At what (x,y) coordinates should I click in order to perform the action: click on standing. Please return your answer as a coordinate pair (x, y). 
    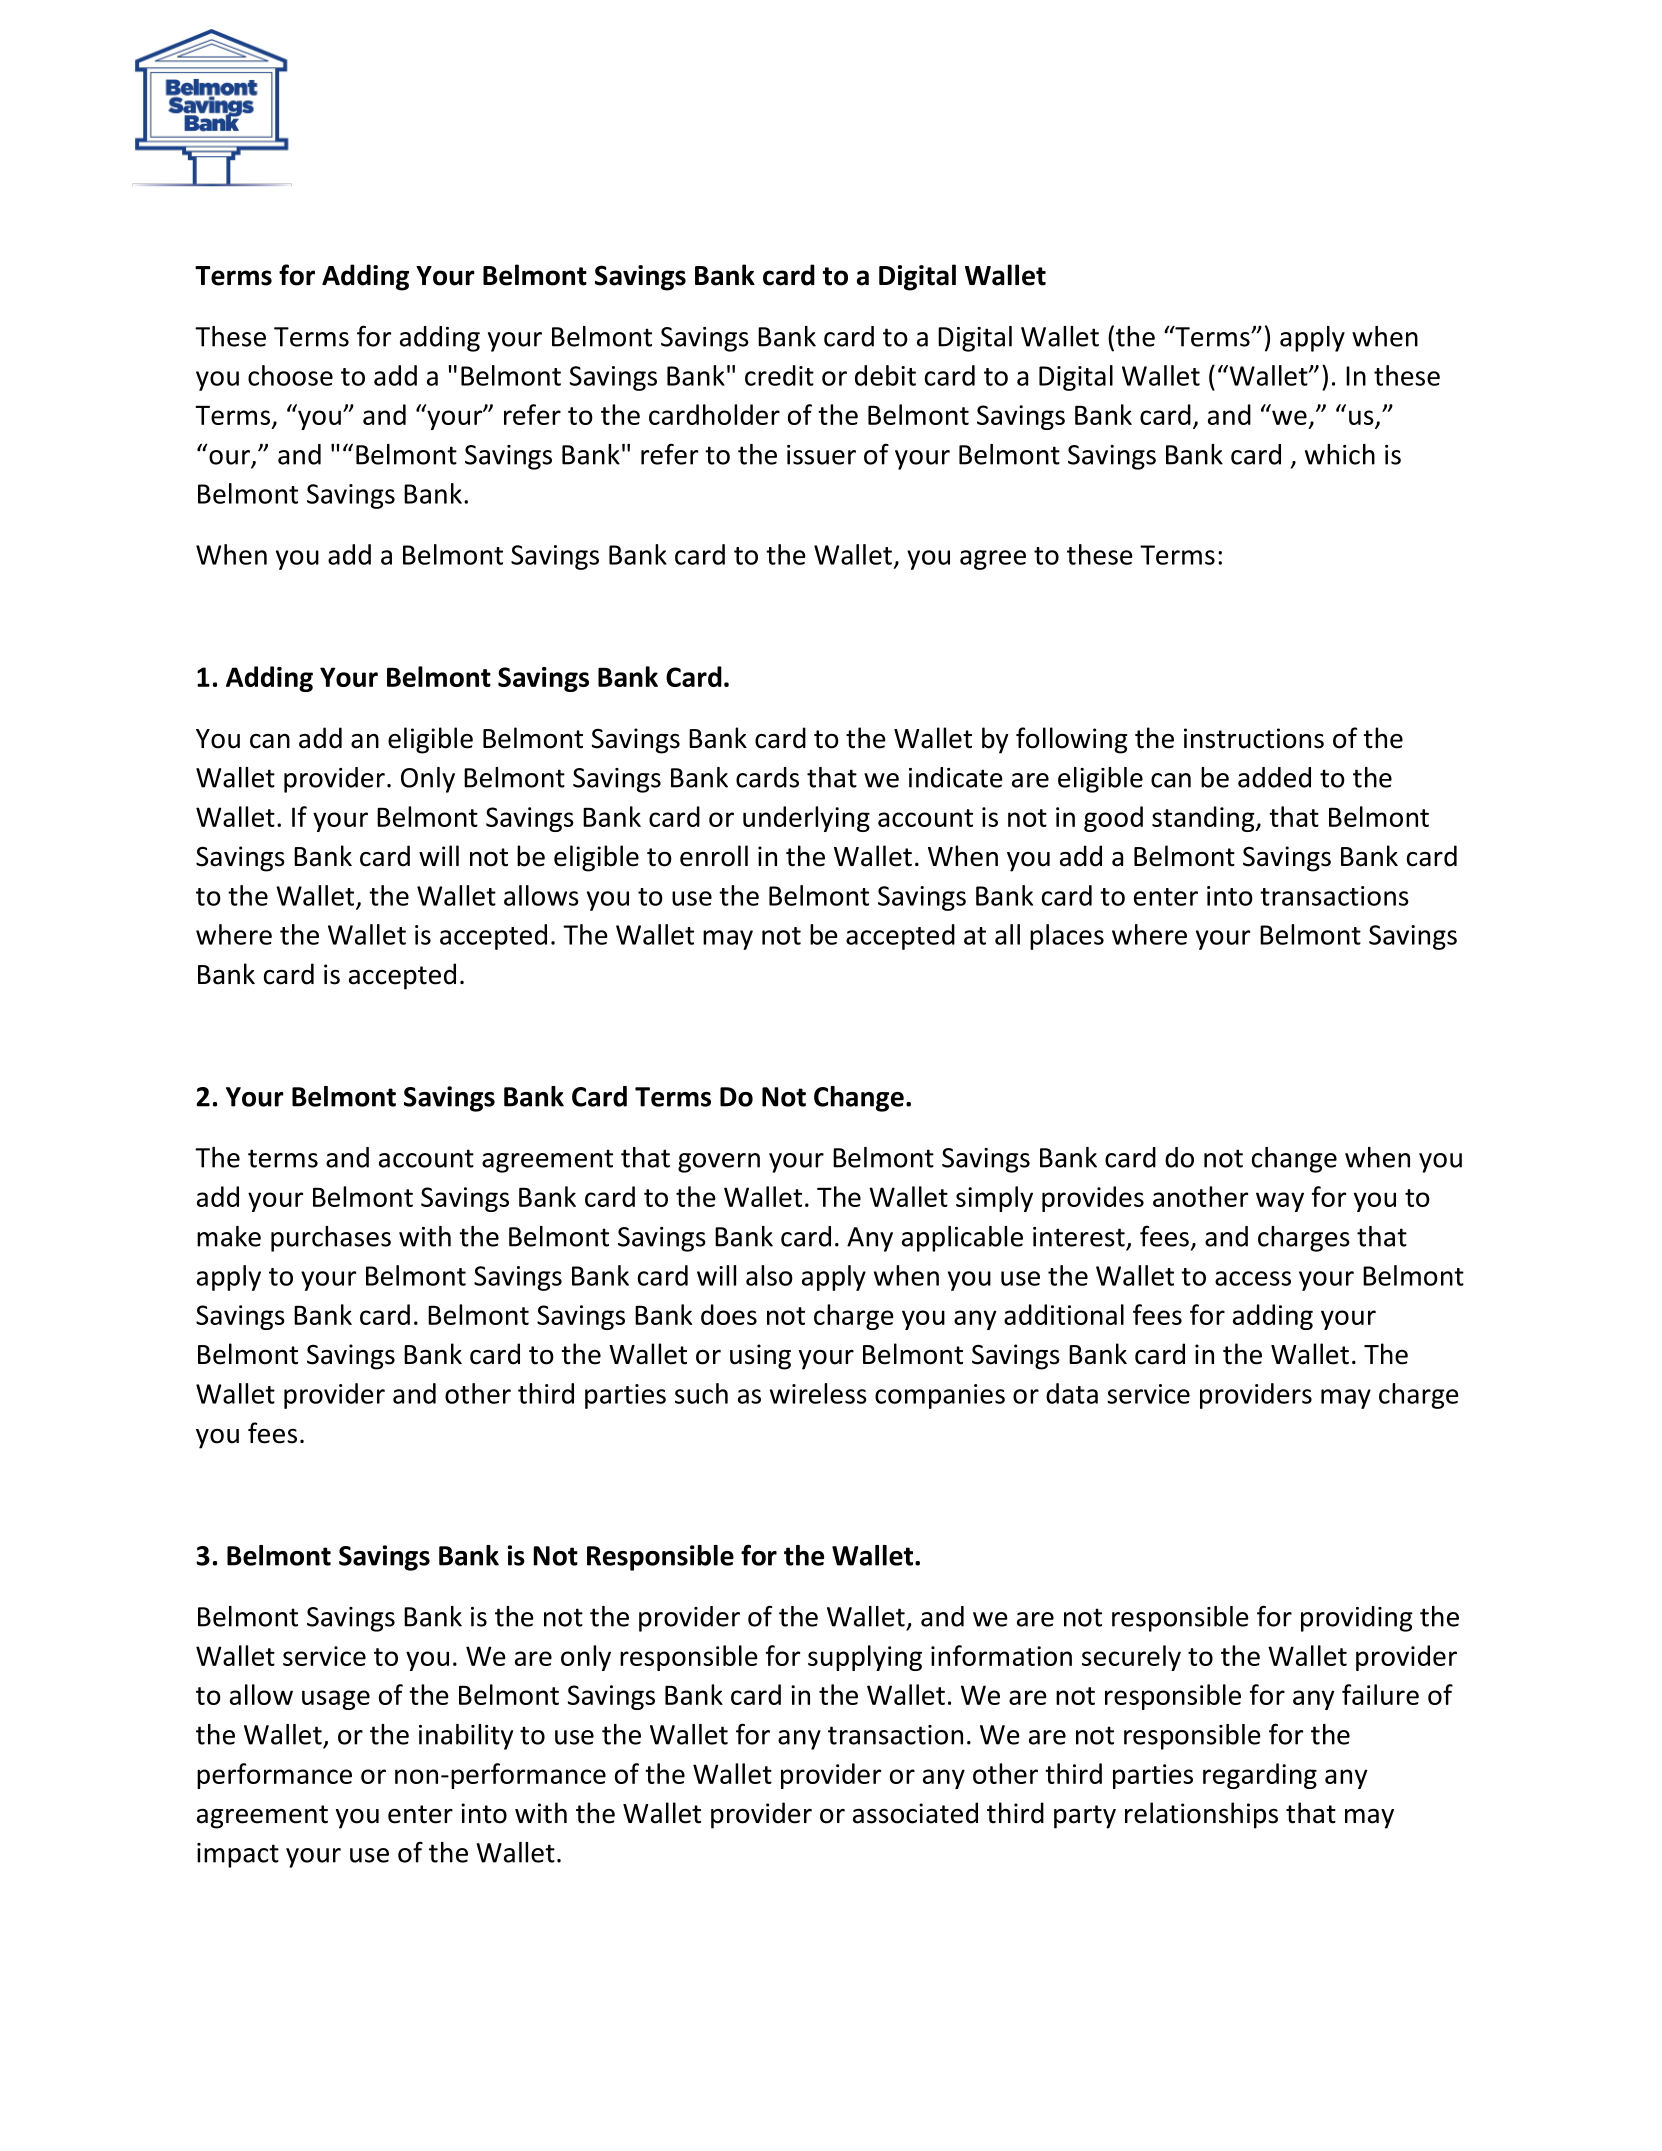
    Looking at the image, I should click on (1204, 819).
